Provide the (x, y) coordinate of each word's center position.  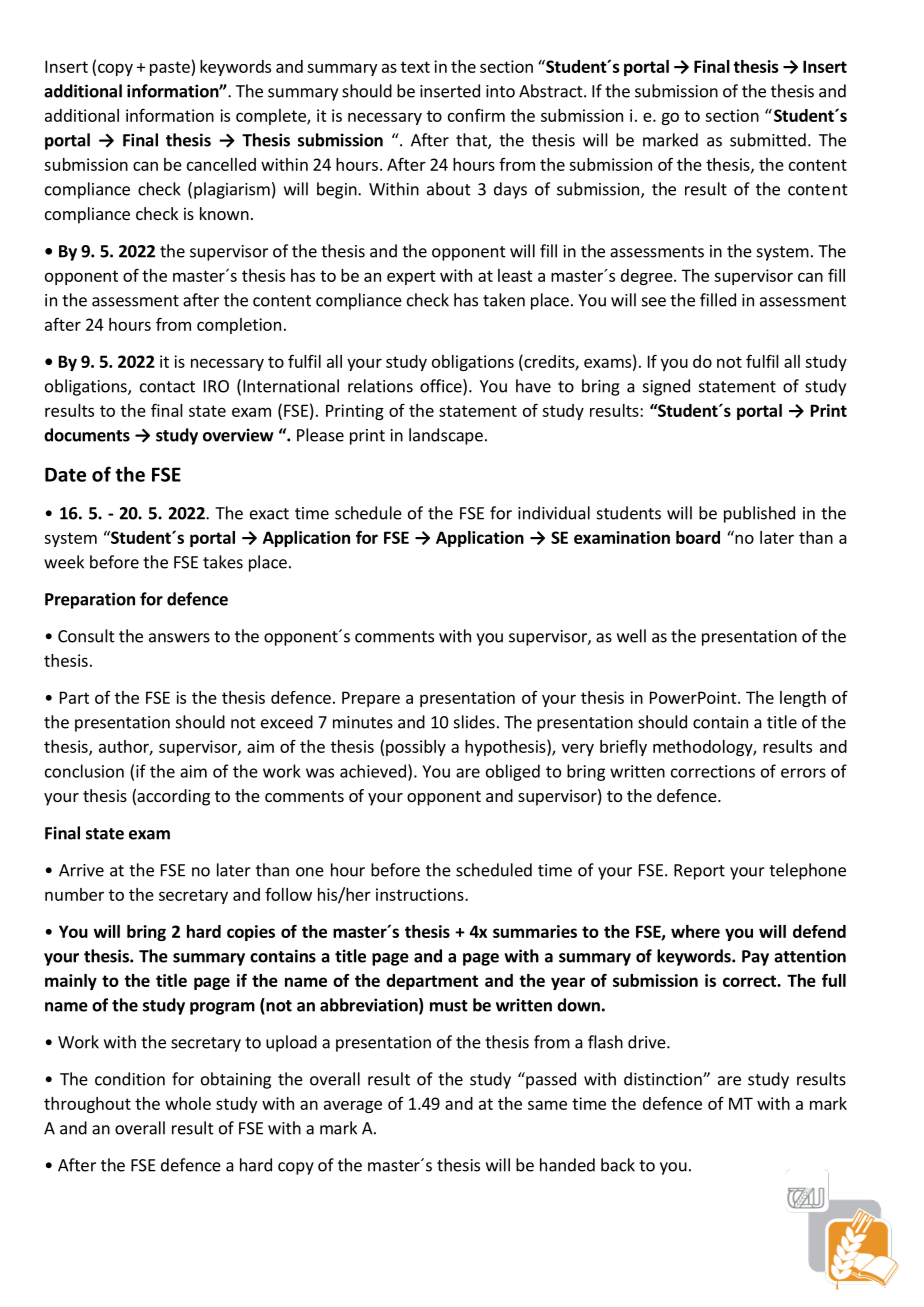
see (654, 302)
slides (474, 722)
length (803, 699)
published (759, 514)
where (695, 931)
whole (188, 1103)
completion (239, 326)
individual (554, 513)
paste (171, 68)
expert (411, 277)
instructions (421, 894)
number (74, 894)
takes (223, 562)
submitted (768, 140)
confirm (476, 115)
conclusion (84, 771)
